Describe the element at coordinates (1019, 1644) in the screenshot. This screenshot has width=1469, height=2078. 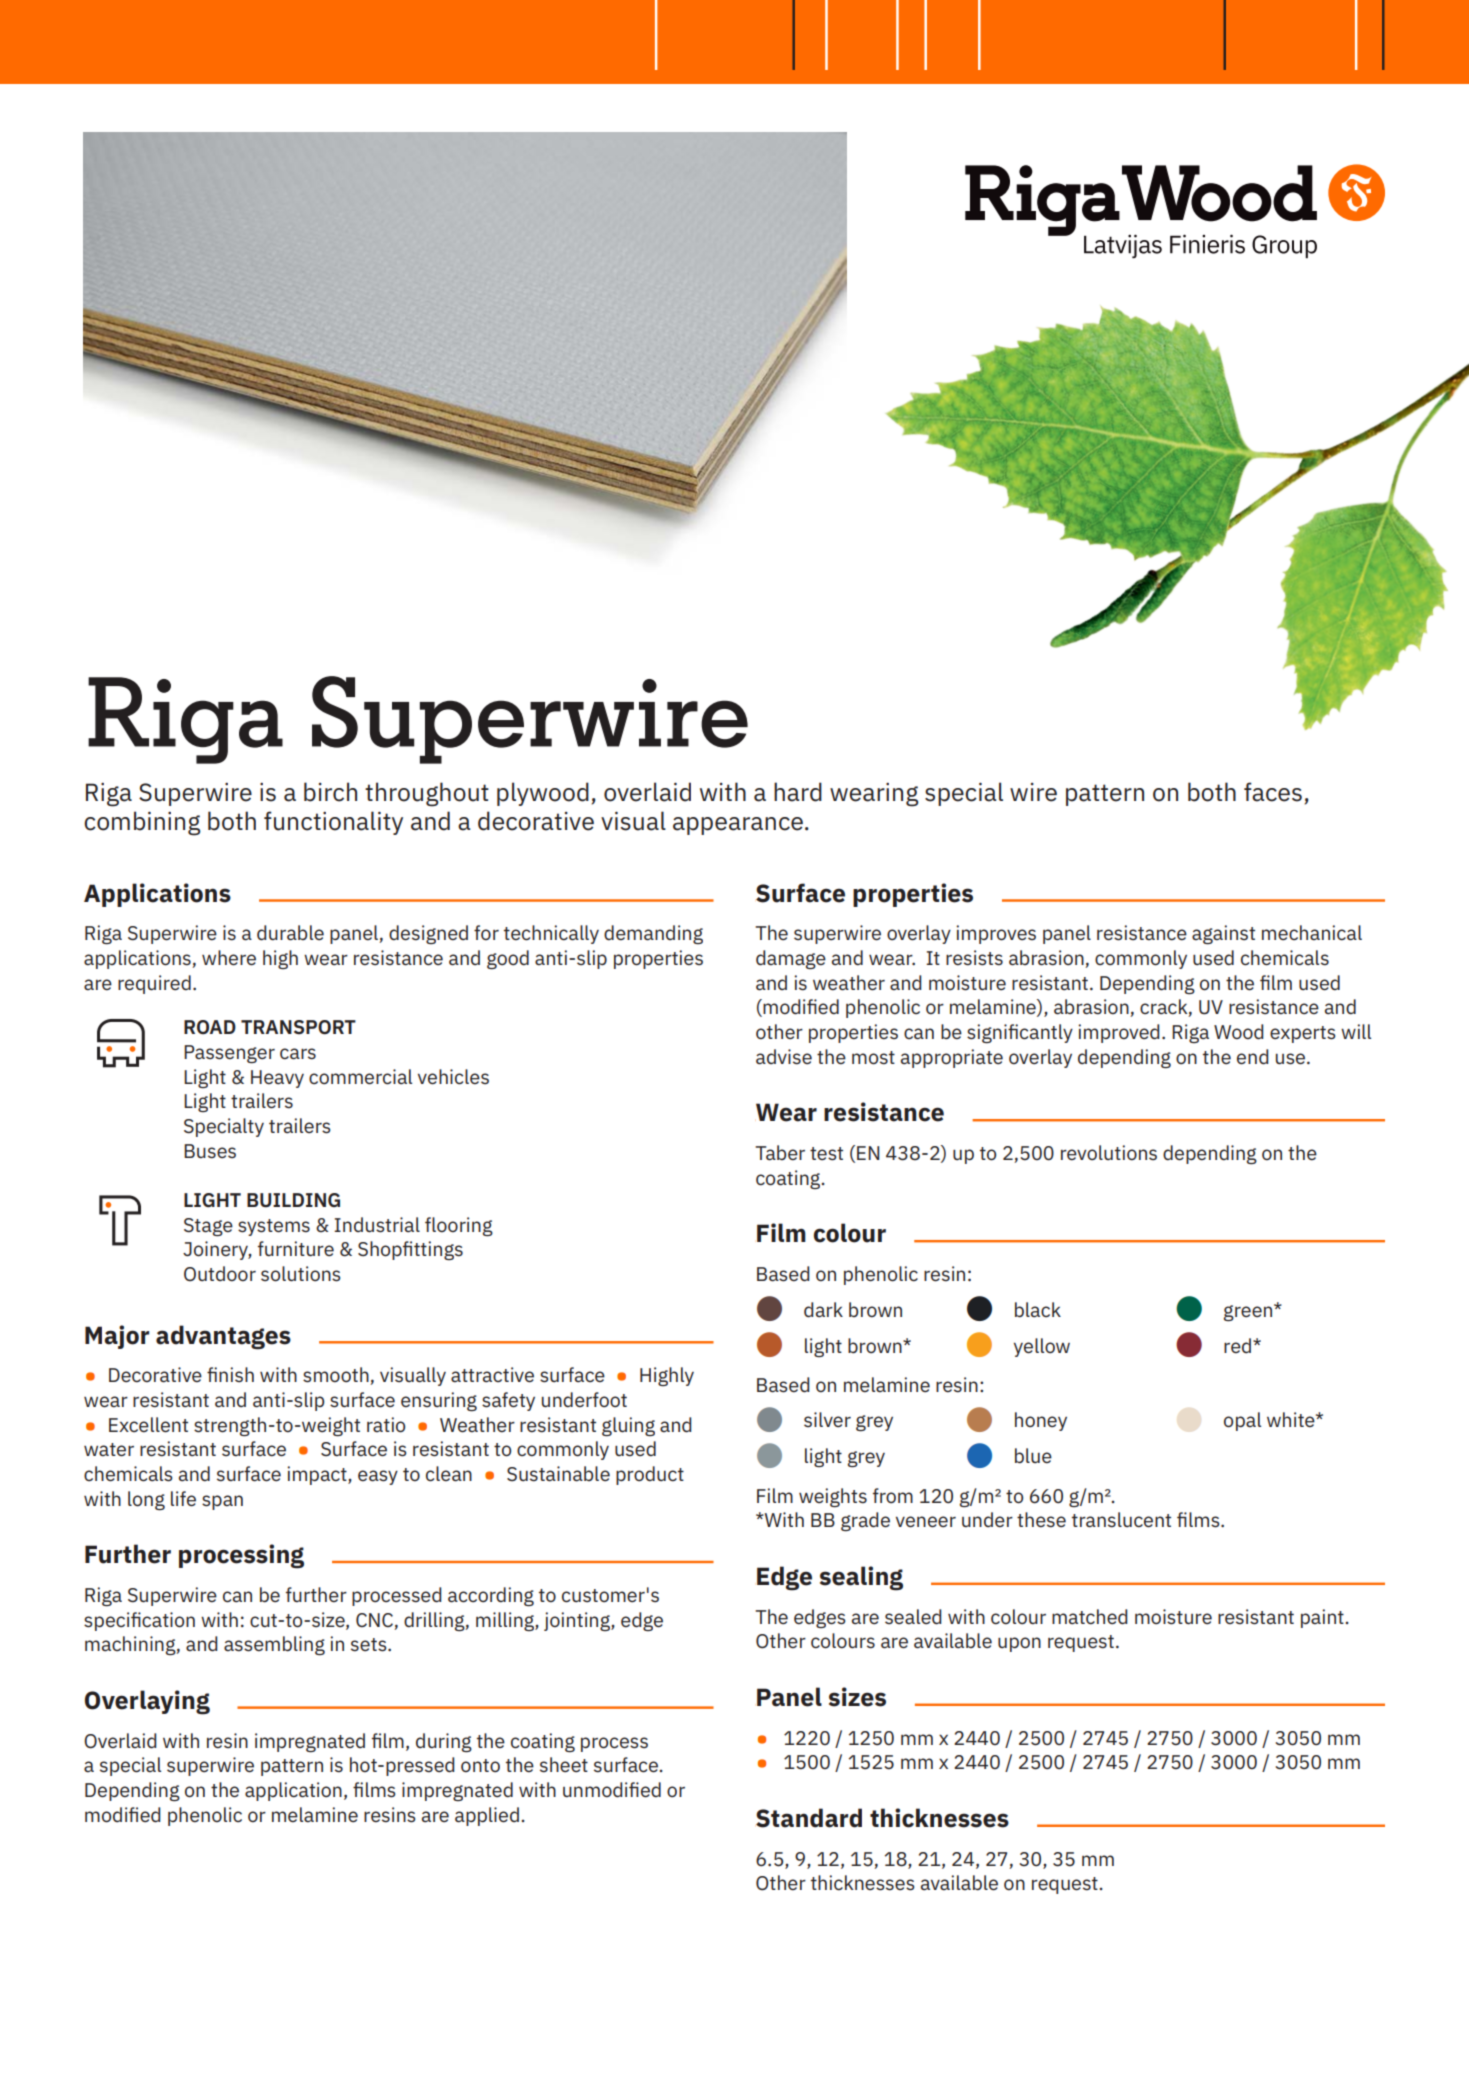
I see `upon` at that location.
